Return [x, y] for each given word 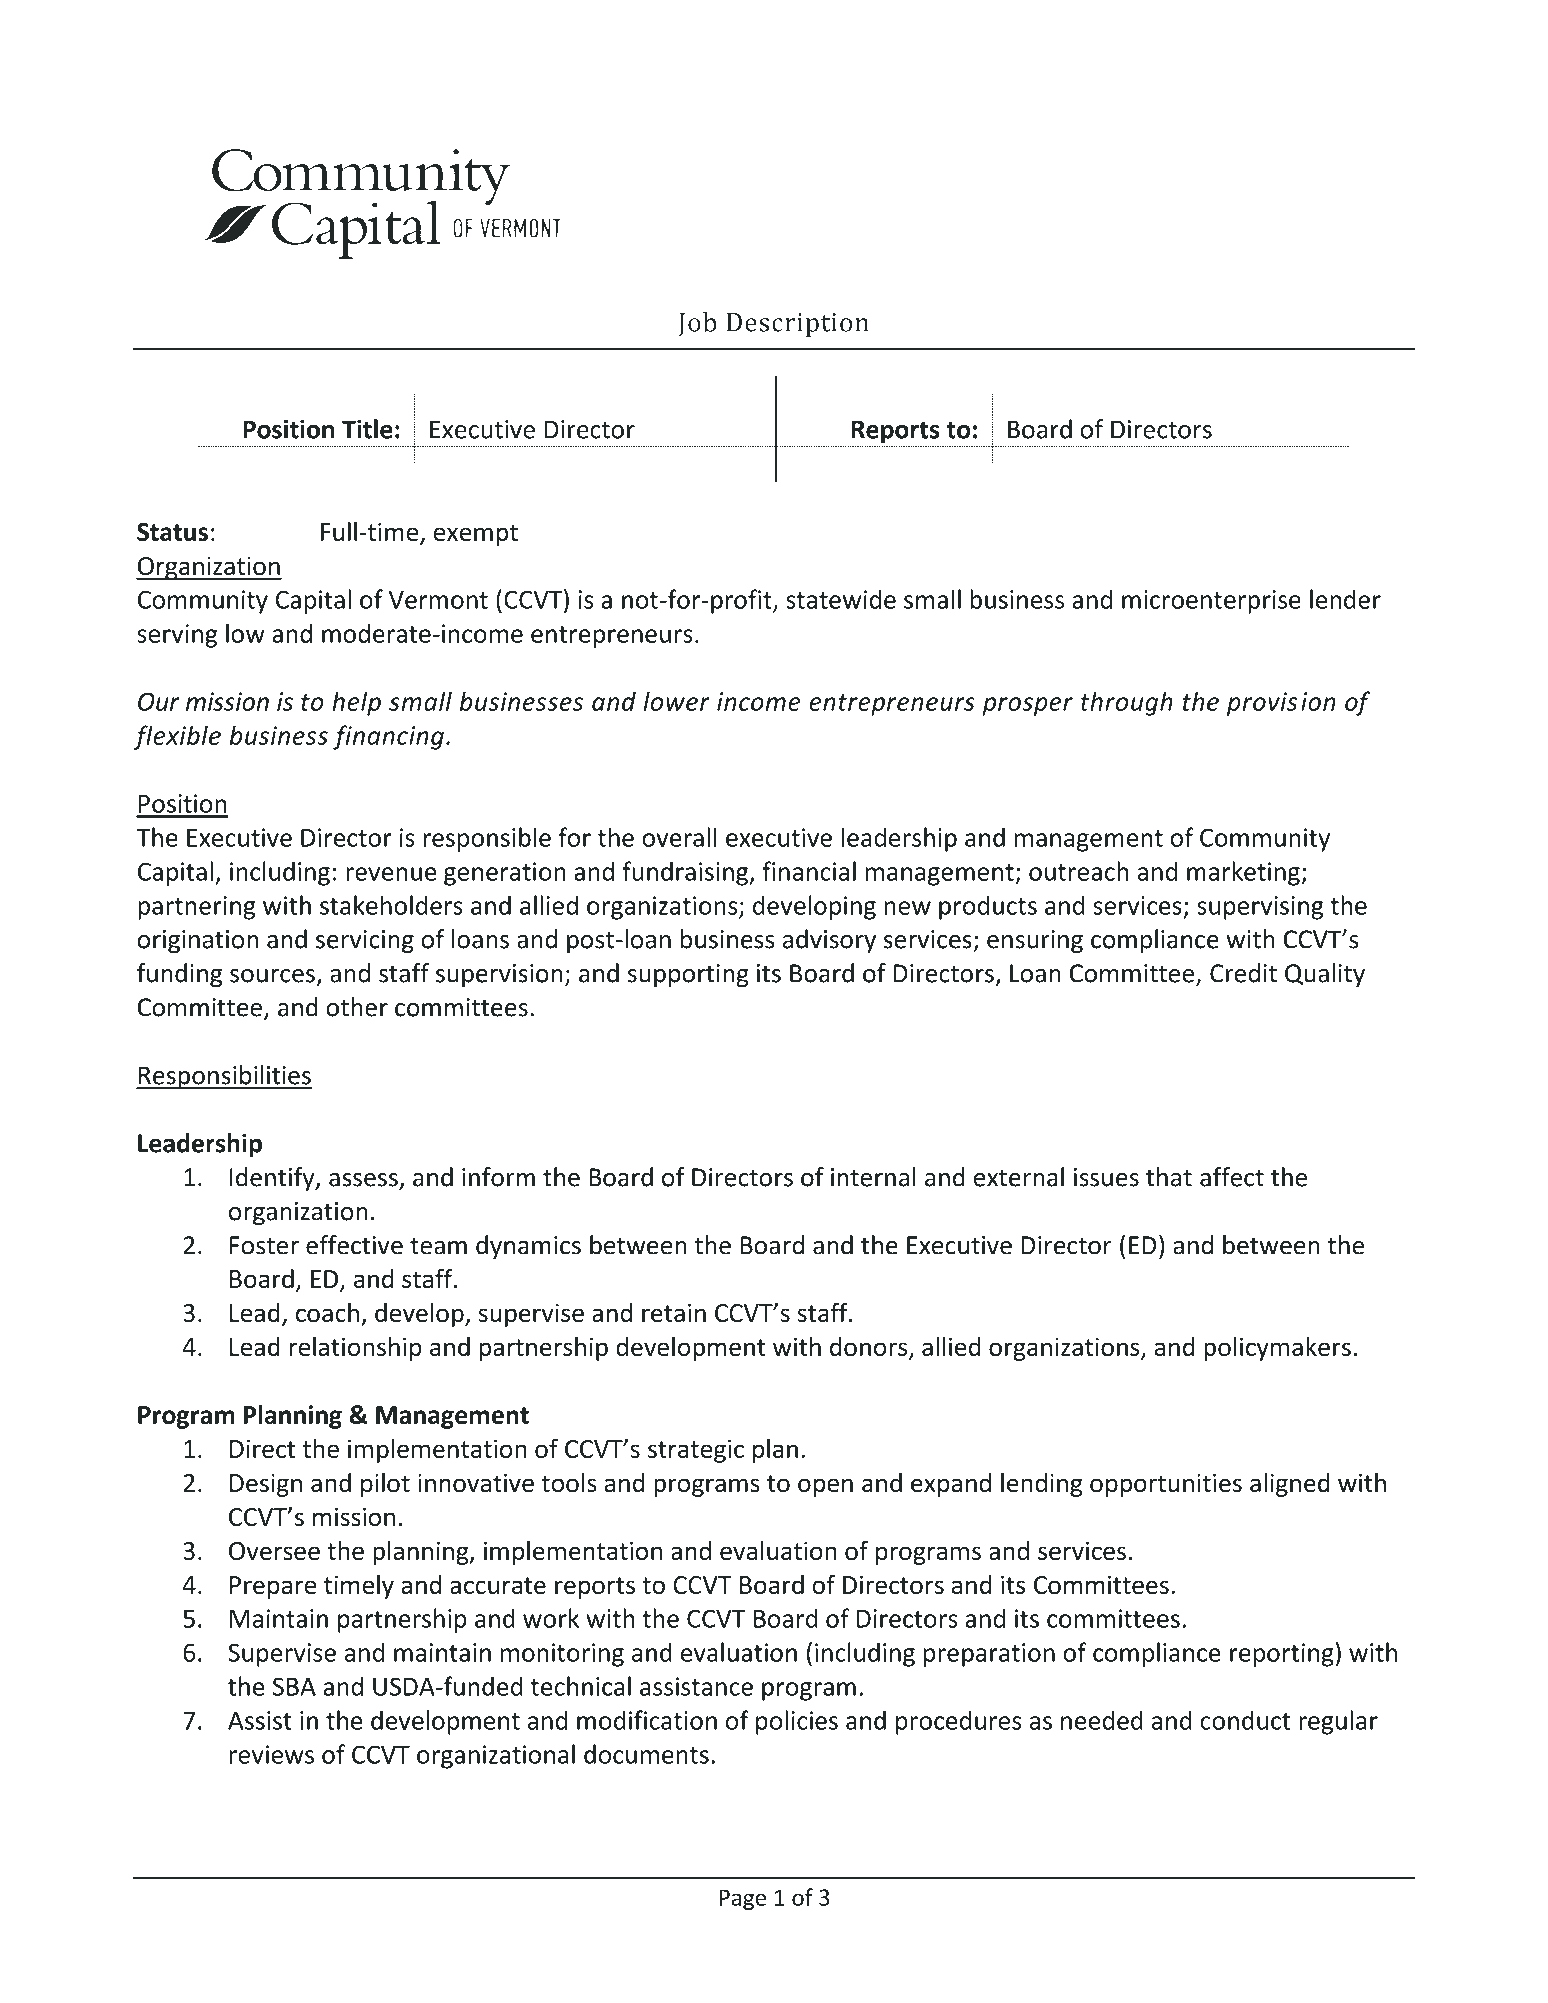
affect [1232, 1177]
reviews [271, 1754]
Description [798, 325]
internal [873, 1177]
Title [367, 429]
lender [1345, 599]
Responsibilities [224, 1077]
